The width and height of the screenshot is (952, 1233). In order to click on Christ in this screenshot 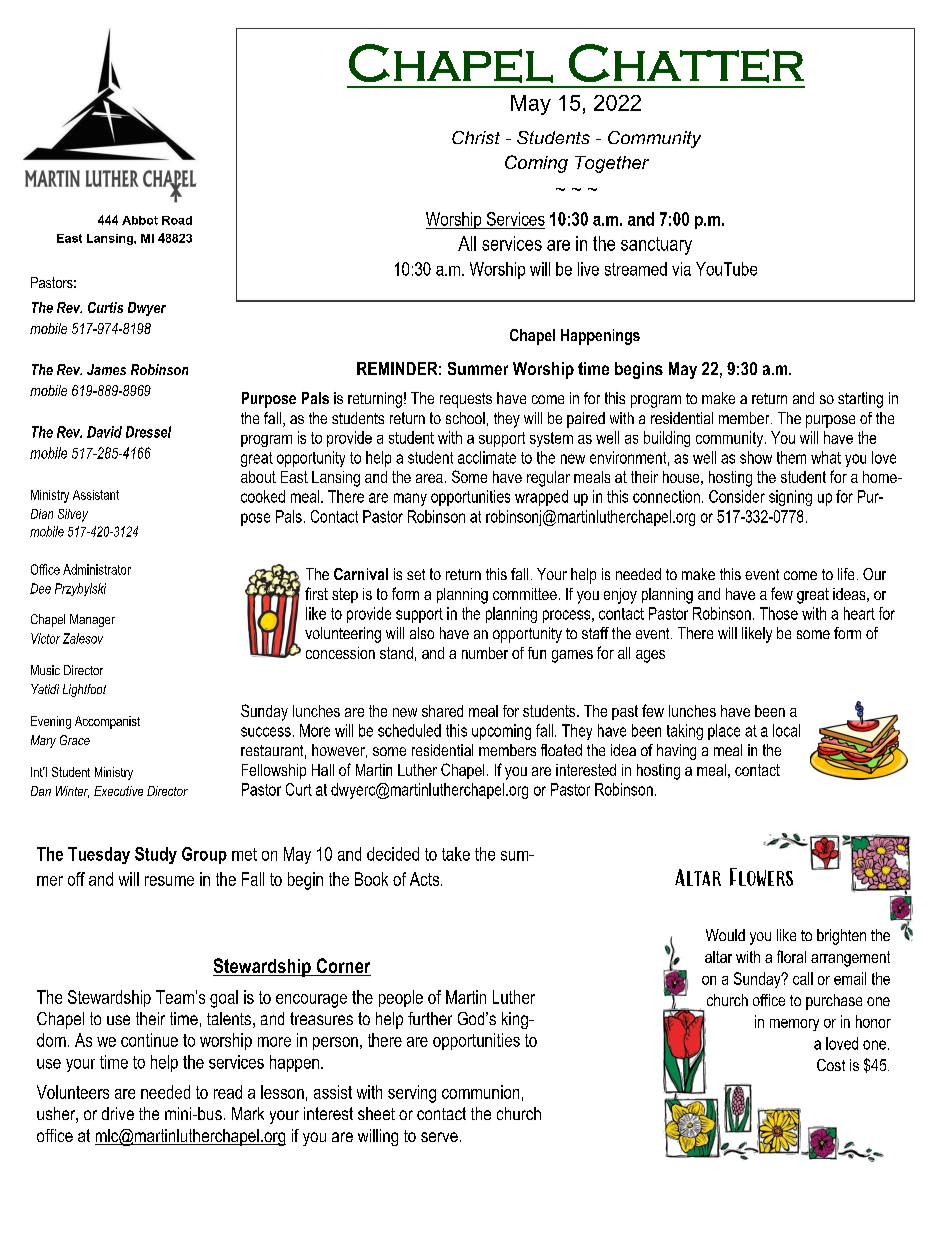, I will do `click(476, 137)`.
